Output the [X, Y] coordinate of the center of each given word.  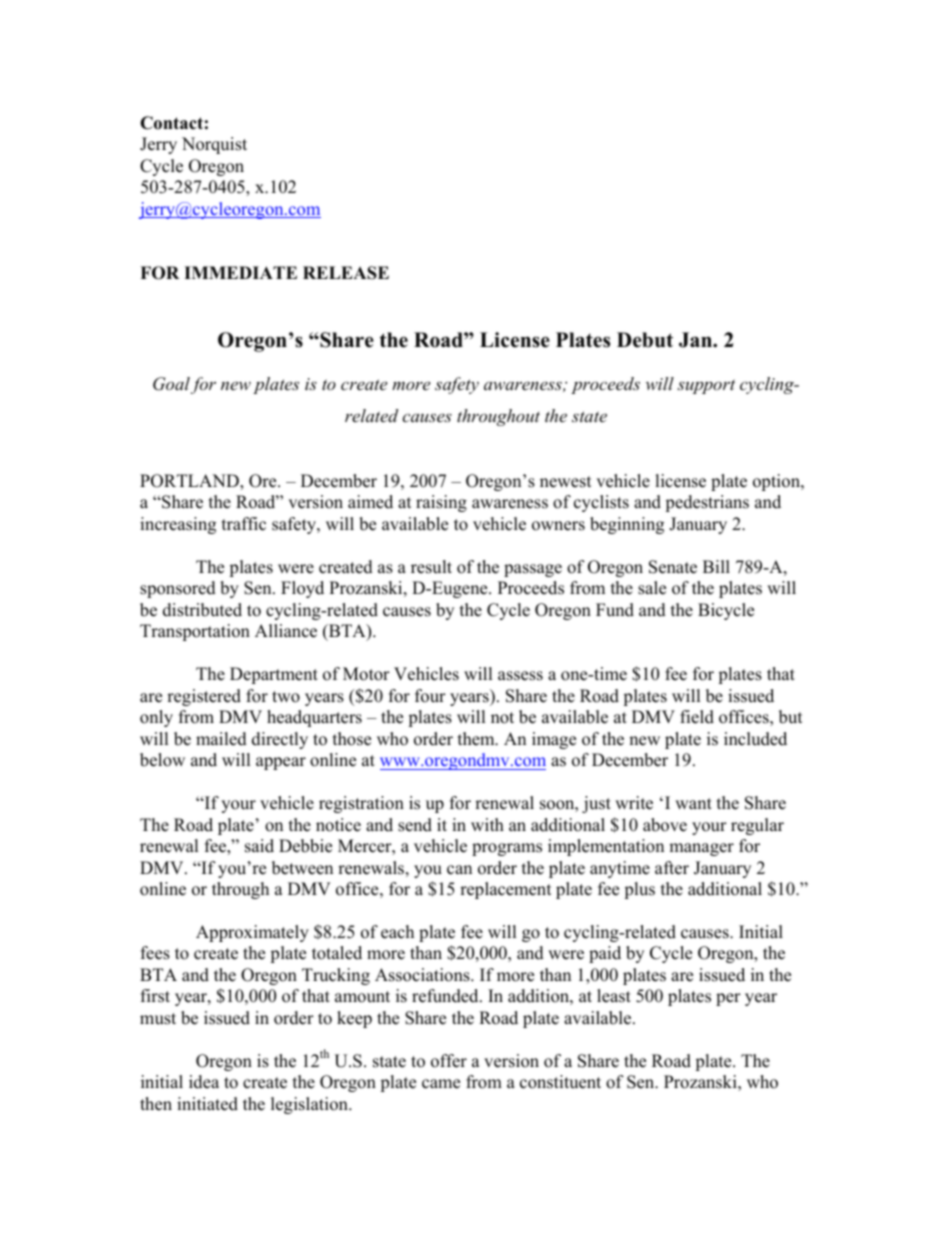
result [431, 567]
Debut [645, 340]
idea [204, 1082]
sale [652, 588]
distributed [202, 610]
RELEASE [346, 273]
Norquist [214, 145]
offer [449, 1061]
